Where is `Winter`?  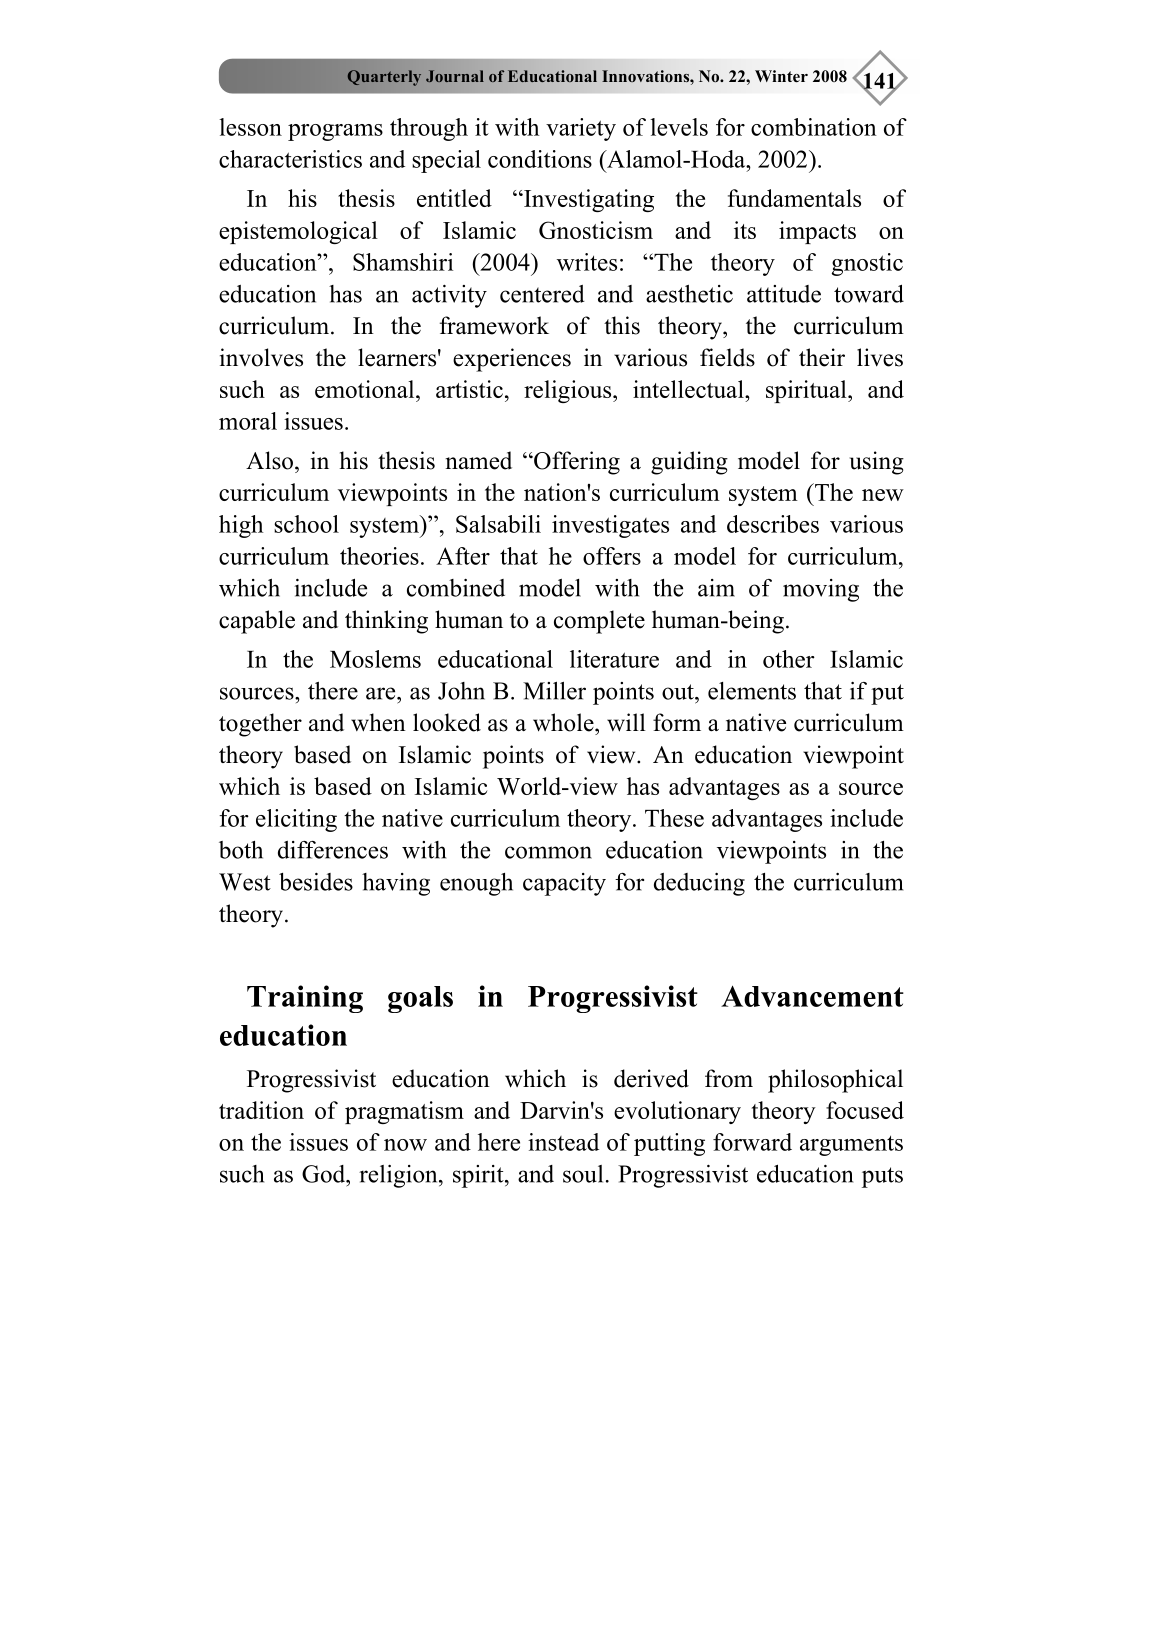
Winter is located at coordinates (781, 76).
